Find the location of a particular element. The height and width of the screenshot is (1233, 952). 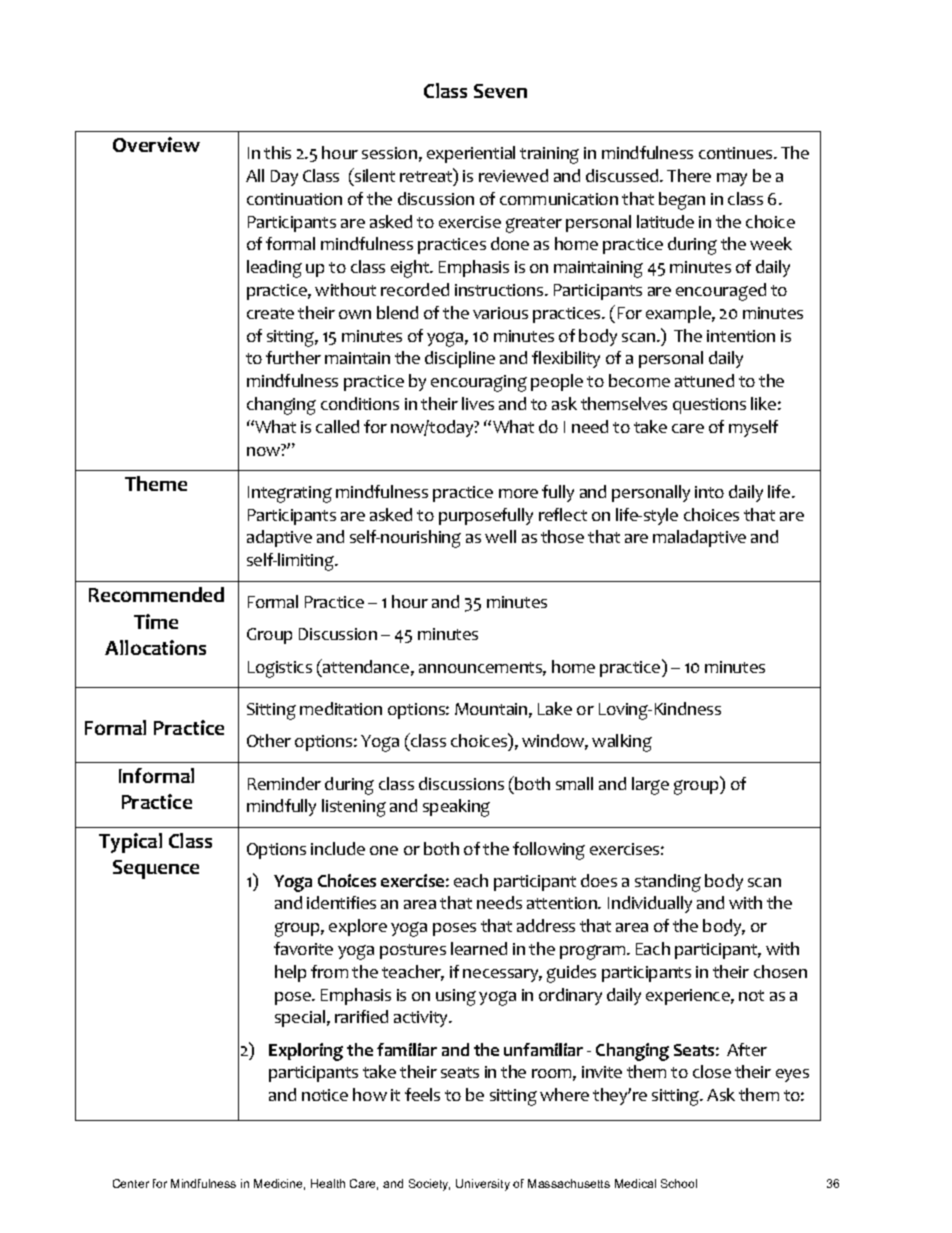

experiential is located at coordinates (471, 154).
